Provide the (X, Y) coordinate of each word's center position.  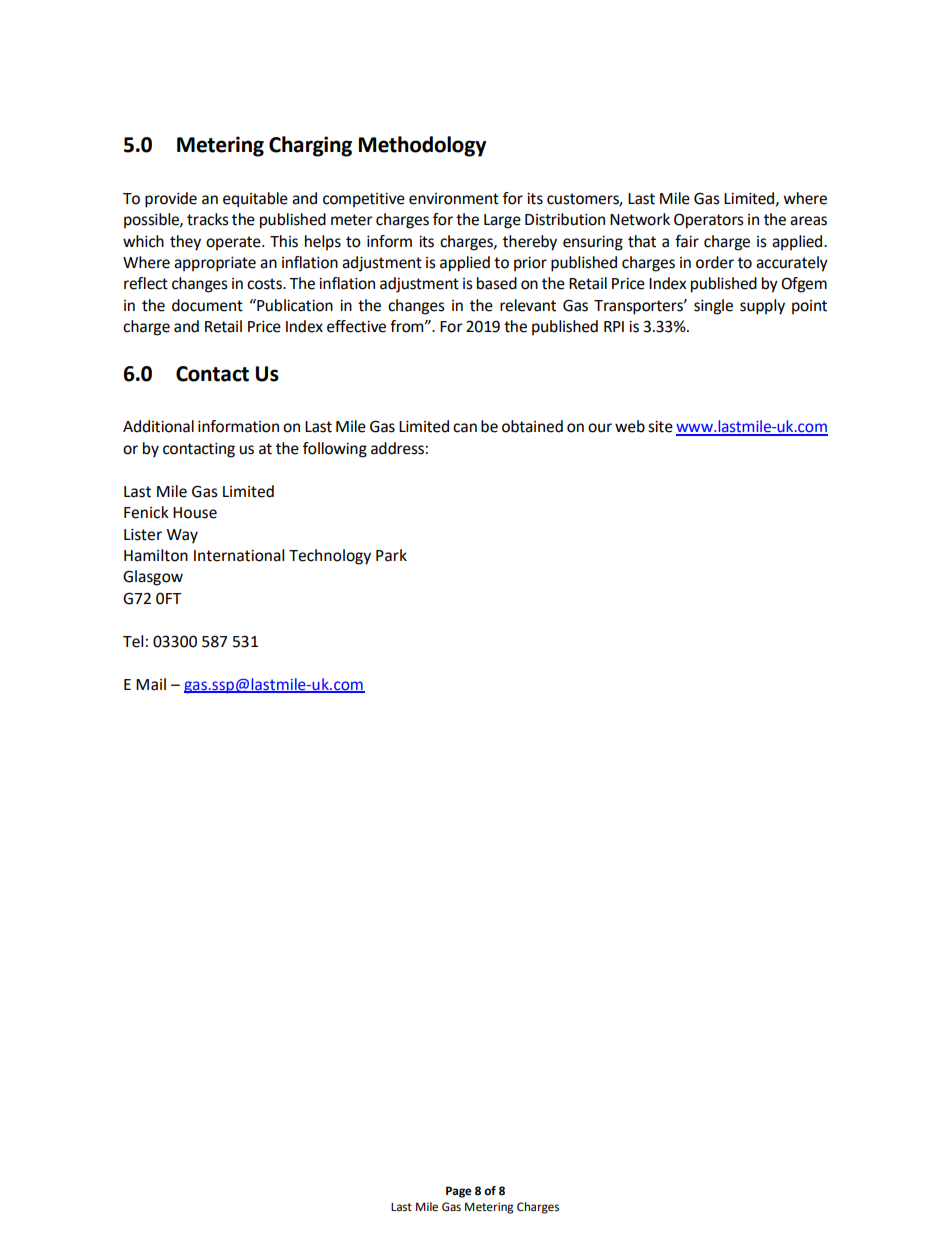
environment (454, 199)
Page (459, 1192)
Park (391, 555)
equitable (255, 200)
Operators (709, 221)
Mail (151, 684)
